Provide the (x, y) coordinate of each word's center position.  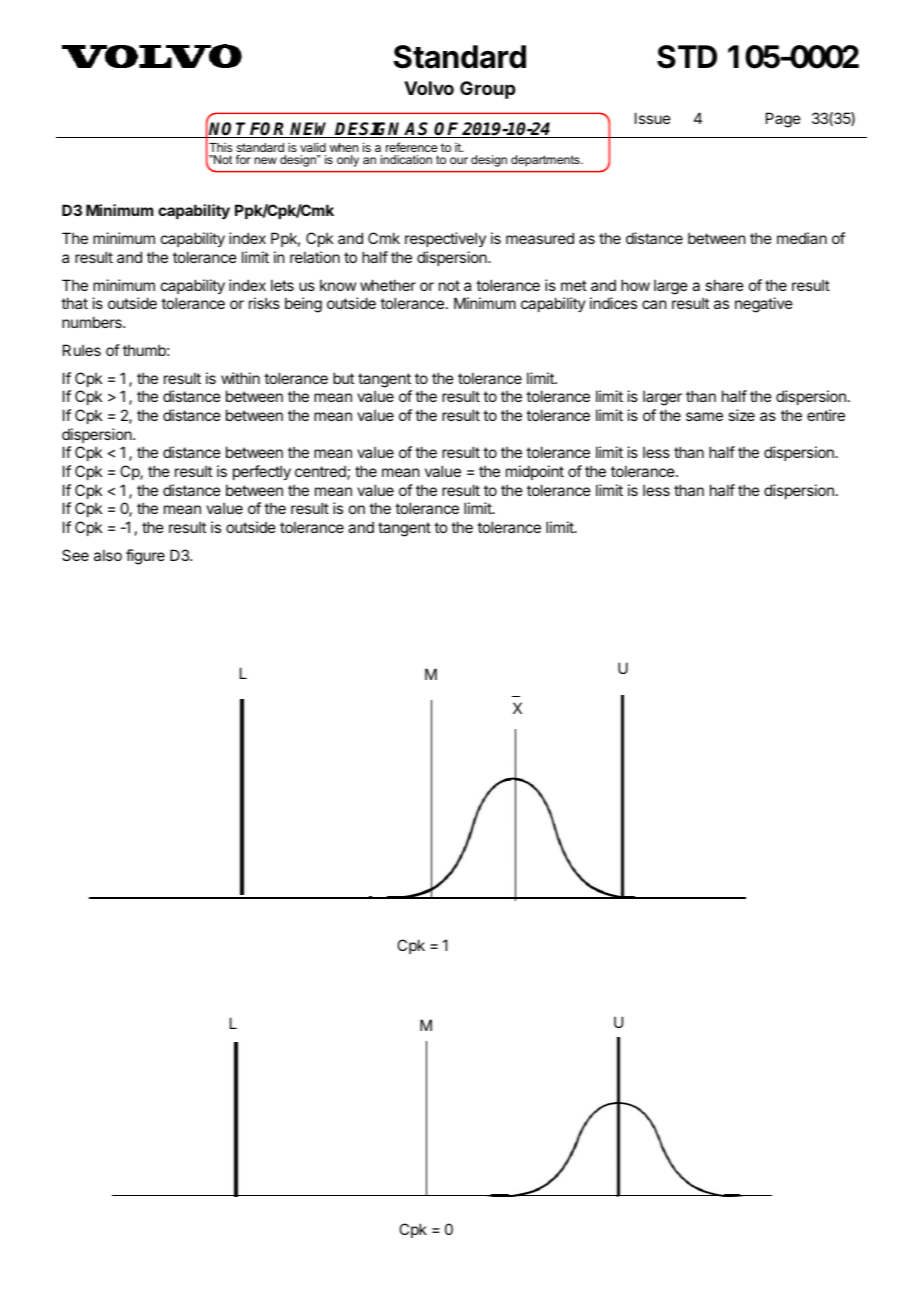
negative (764, 305)
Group (487, 90)
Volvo (429, 88)
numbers (93, 322)
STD (687, 57)
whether (388, 285)
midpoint (535, 472)
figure (145, 557)
